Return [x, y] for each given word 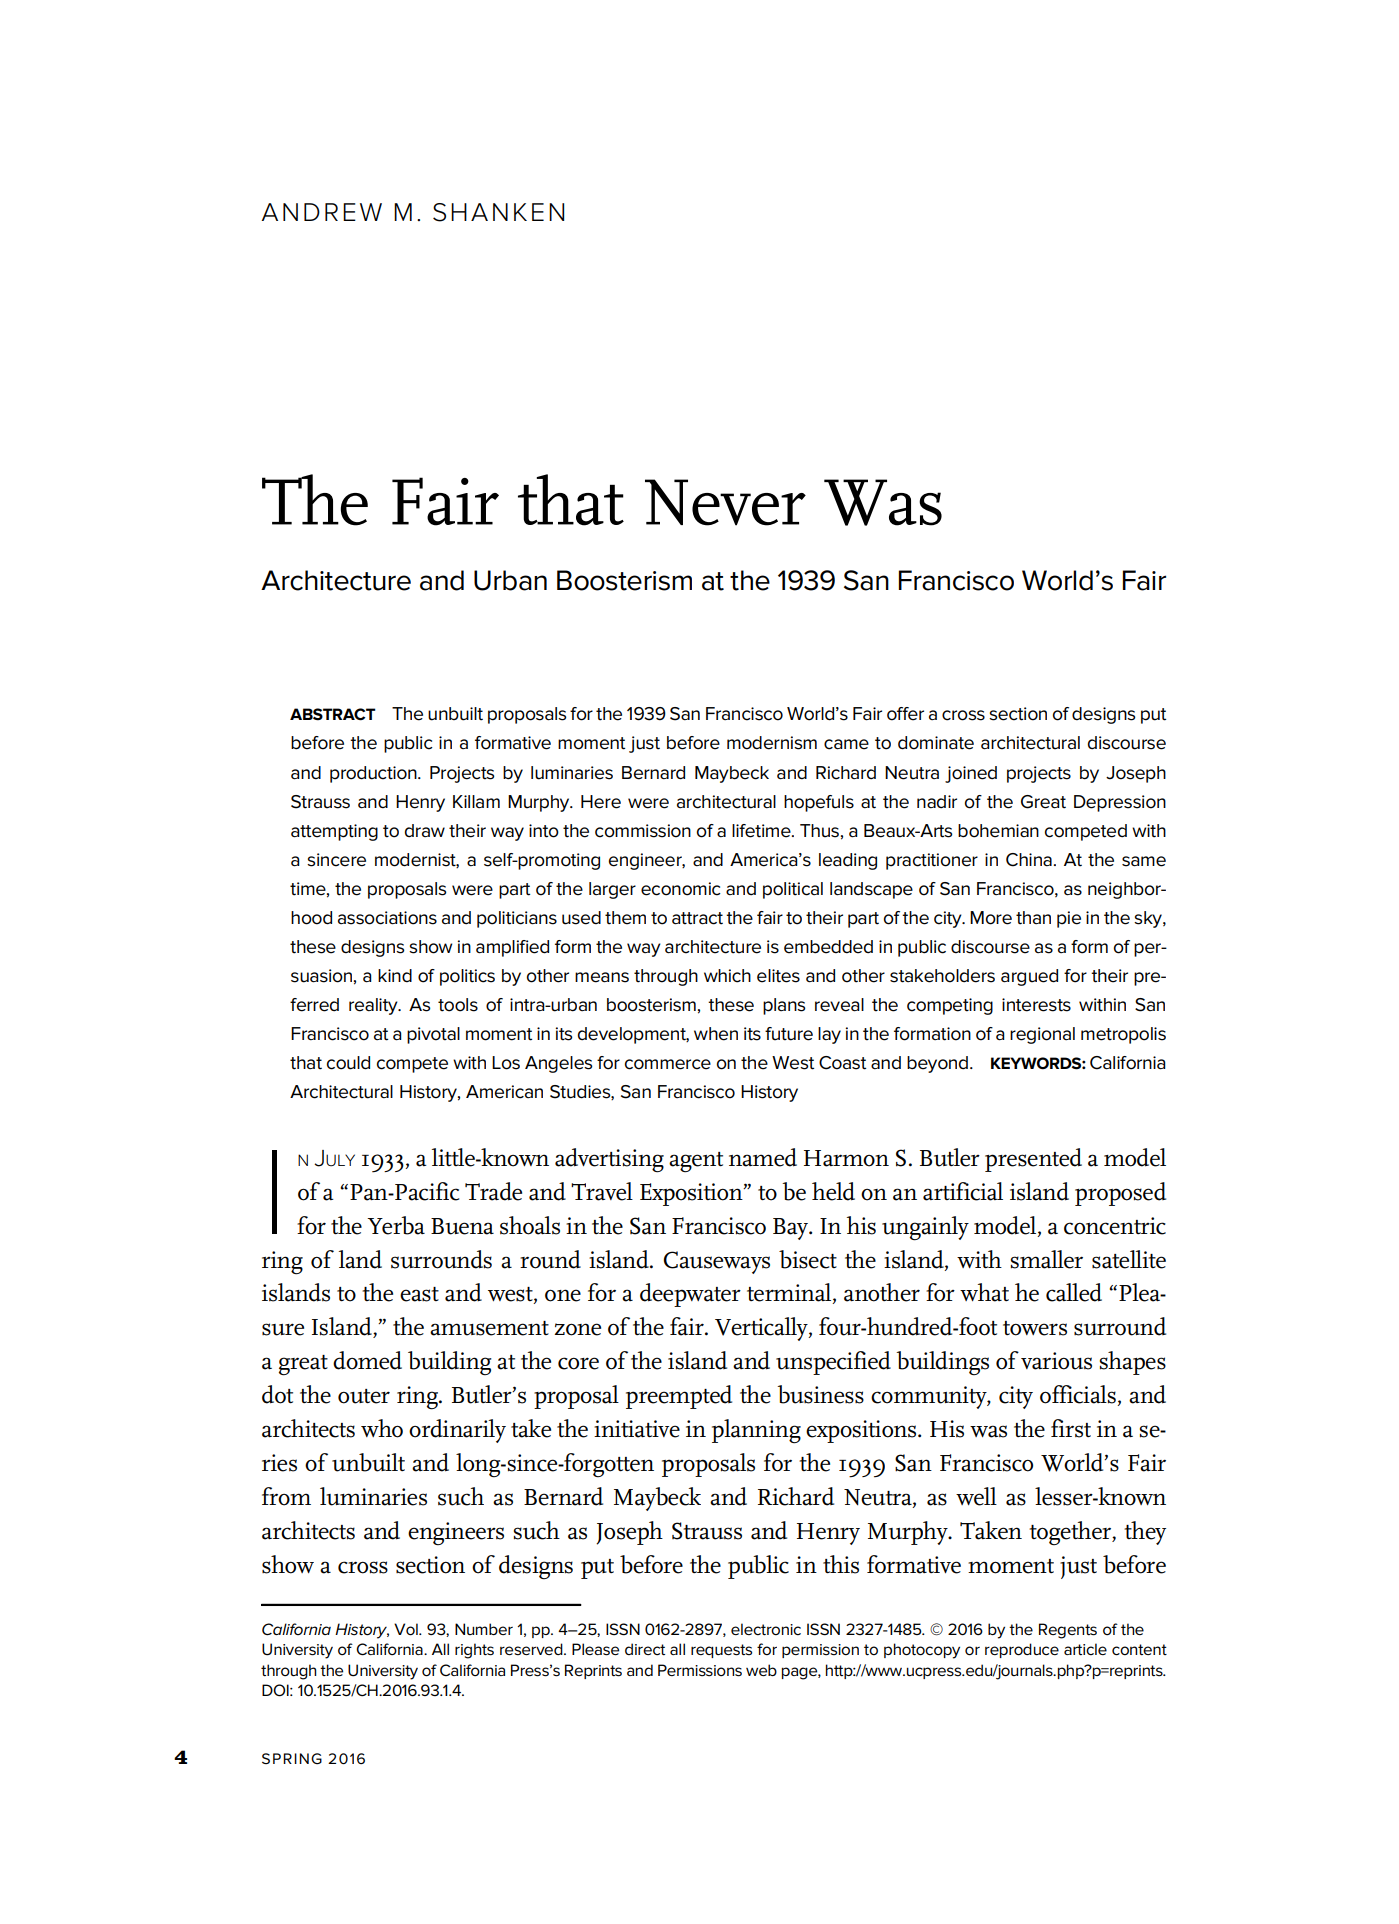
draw [425, 831]
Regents [1068, 1631]
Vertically [762, 1329]
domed [367, 1360]
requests [721, 1651]
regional [1042, 1035]
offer [905, 714]
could [348, 1063]
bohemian [998, 831]
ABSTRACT [333, 714]
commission [643, 831]
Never [725, 502]
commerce [668, 1064]
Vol [407, 1629]
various [1056, 1361]
